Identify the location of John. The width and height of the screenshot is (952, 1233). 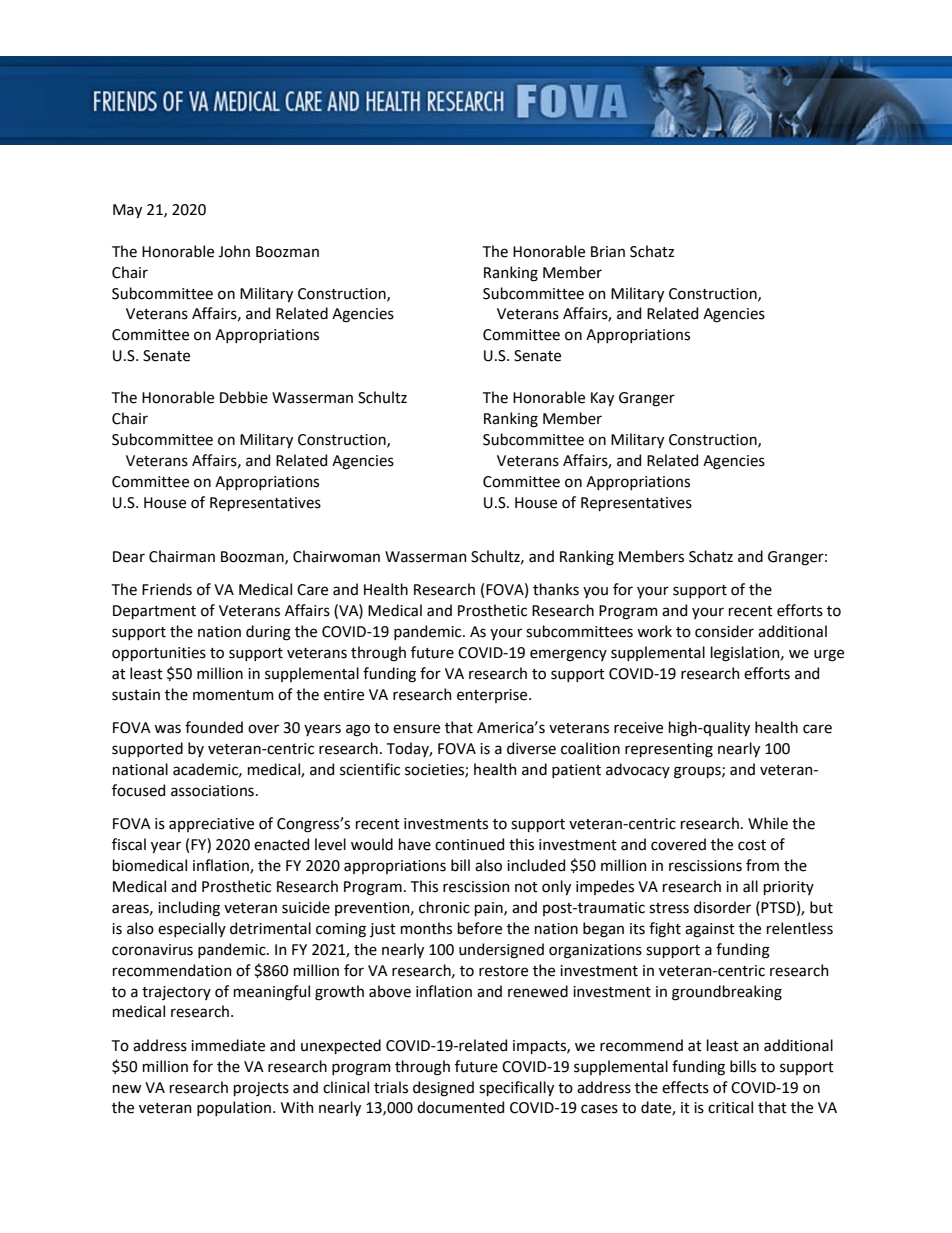
(234, 251).
